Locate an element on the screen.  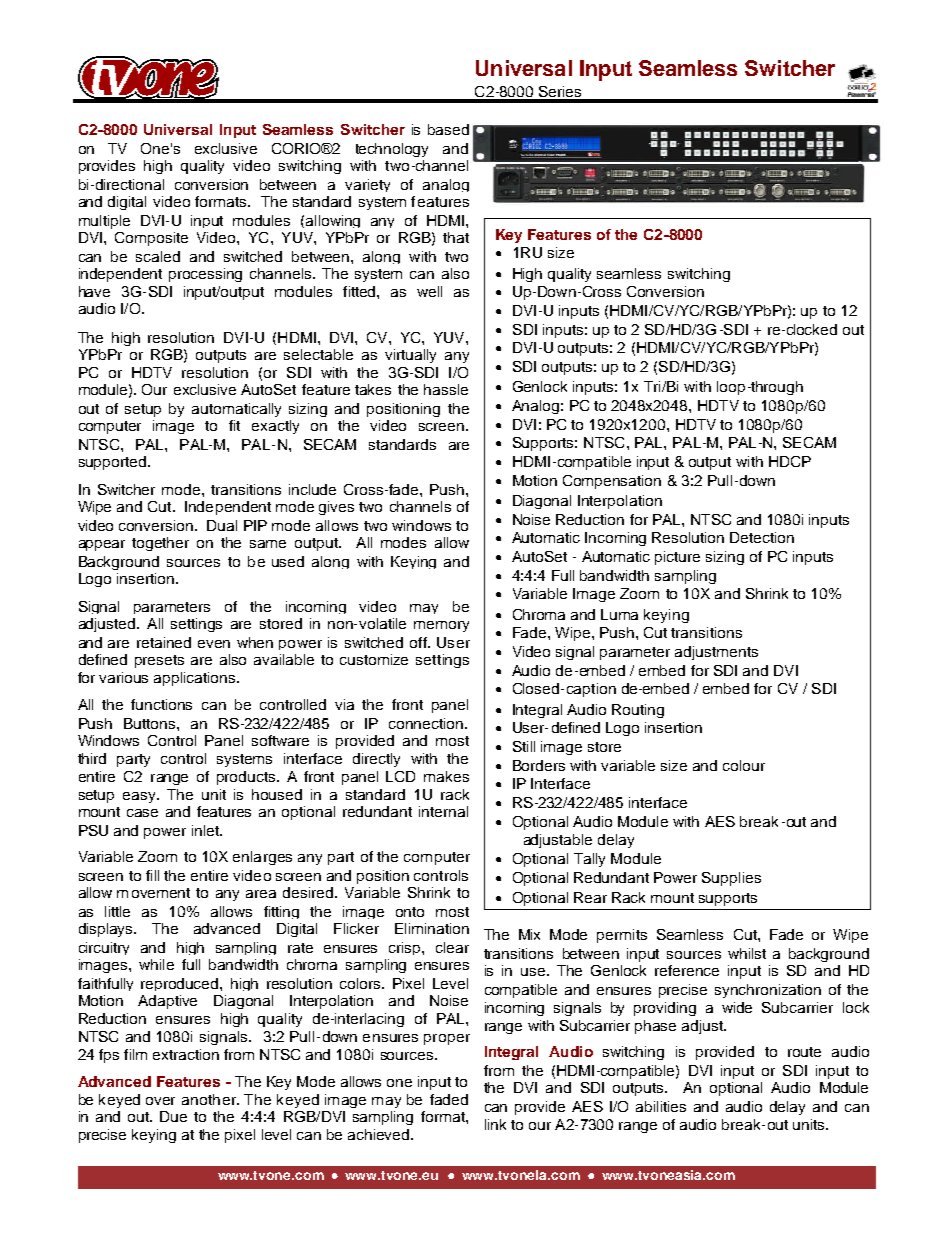
over is located at coordinates (160, 1101).
